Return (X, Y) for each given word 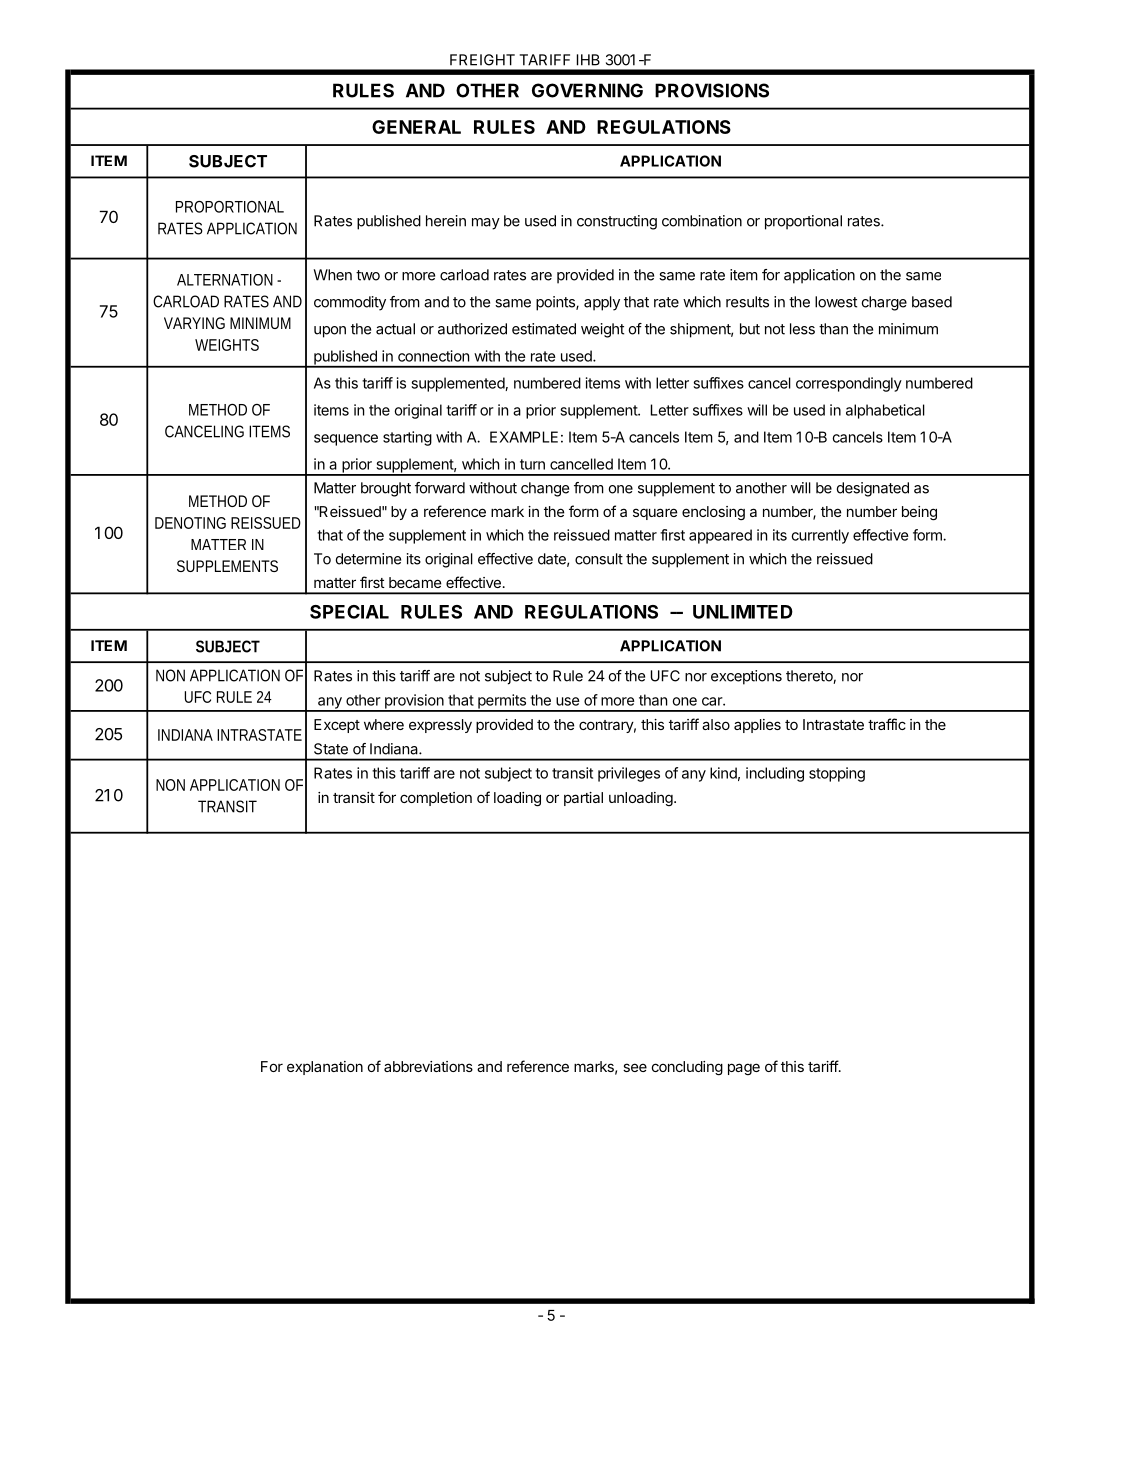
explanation (325, 1068)
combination (702, 221)
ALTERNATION (225, 280)
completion (436, 799)
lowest (836, 302)
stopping (837, 774)
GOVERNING (587, 90)
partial (583, 799)
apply (602, 303)
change (545, 489)
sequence (346, 440)
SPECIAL (349, 612)
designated (873, 489)
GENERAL (416, 127)
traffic (887, 724)
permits (502, 702)
